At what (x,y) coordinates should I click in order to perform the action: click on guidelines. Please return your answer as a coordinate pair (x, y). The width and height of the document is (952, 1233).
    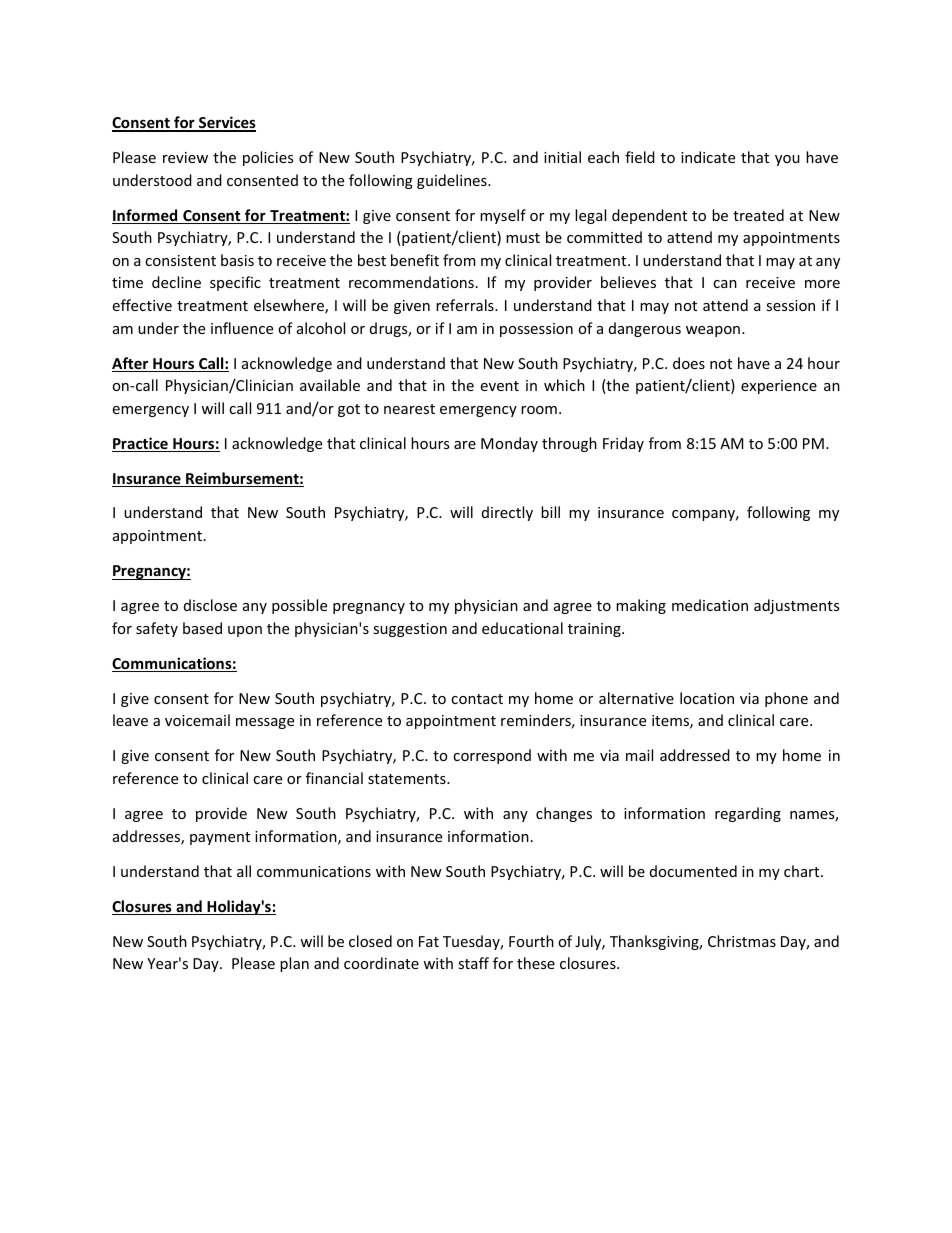
    Looking at the image, I should click on (453, 181).
